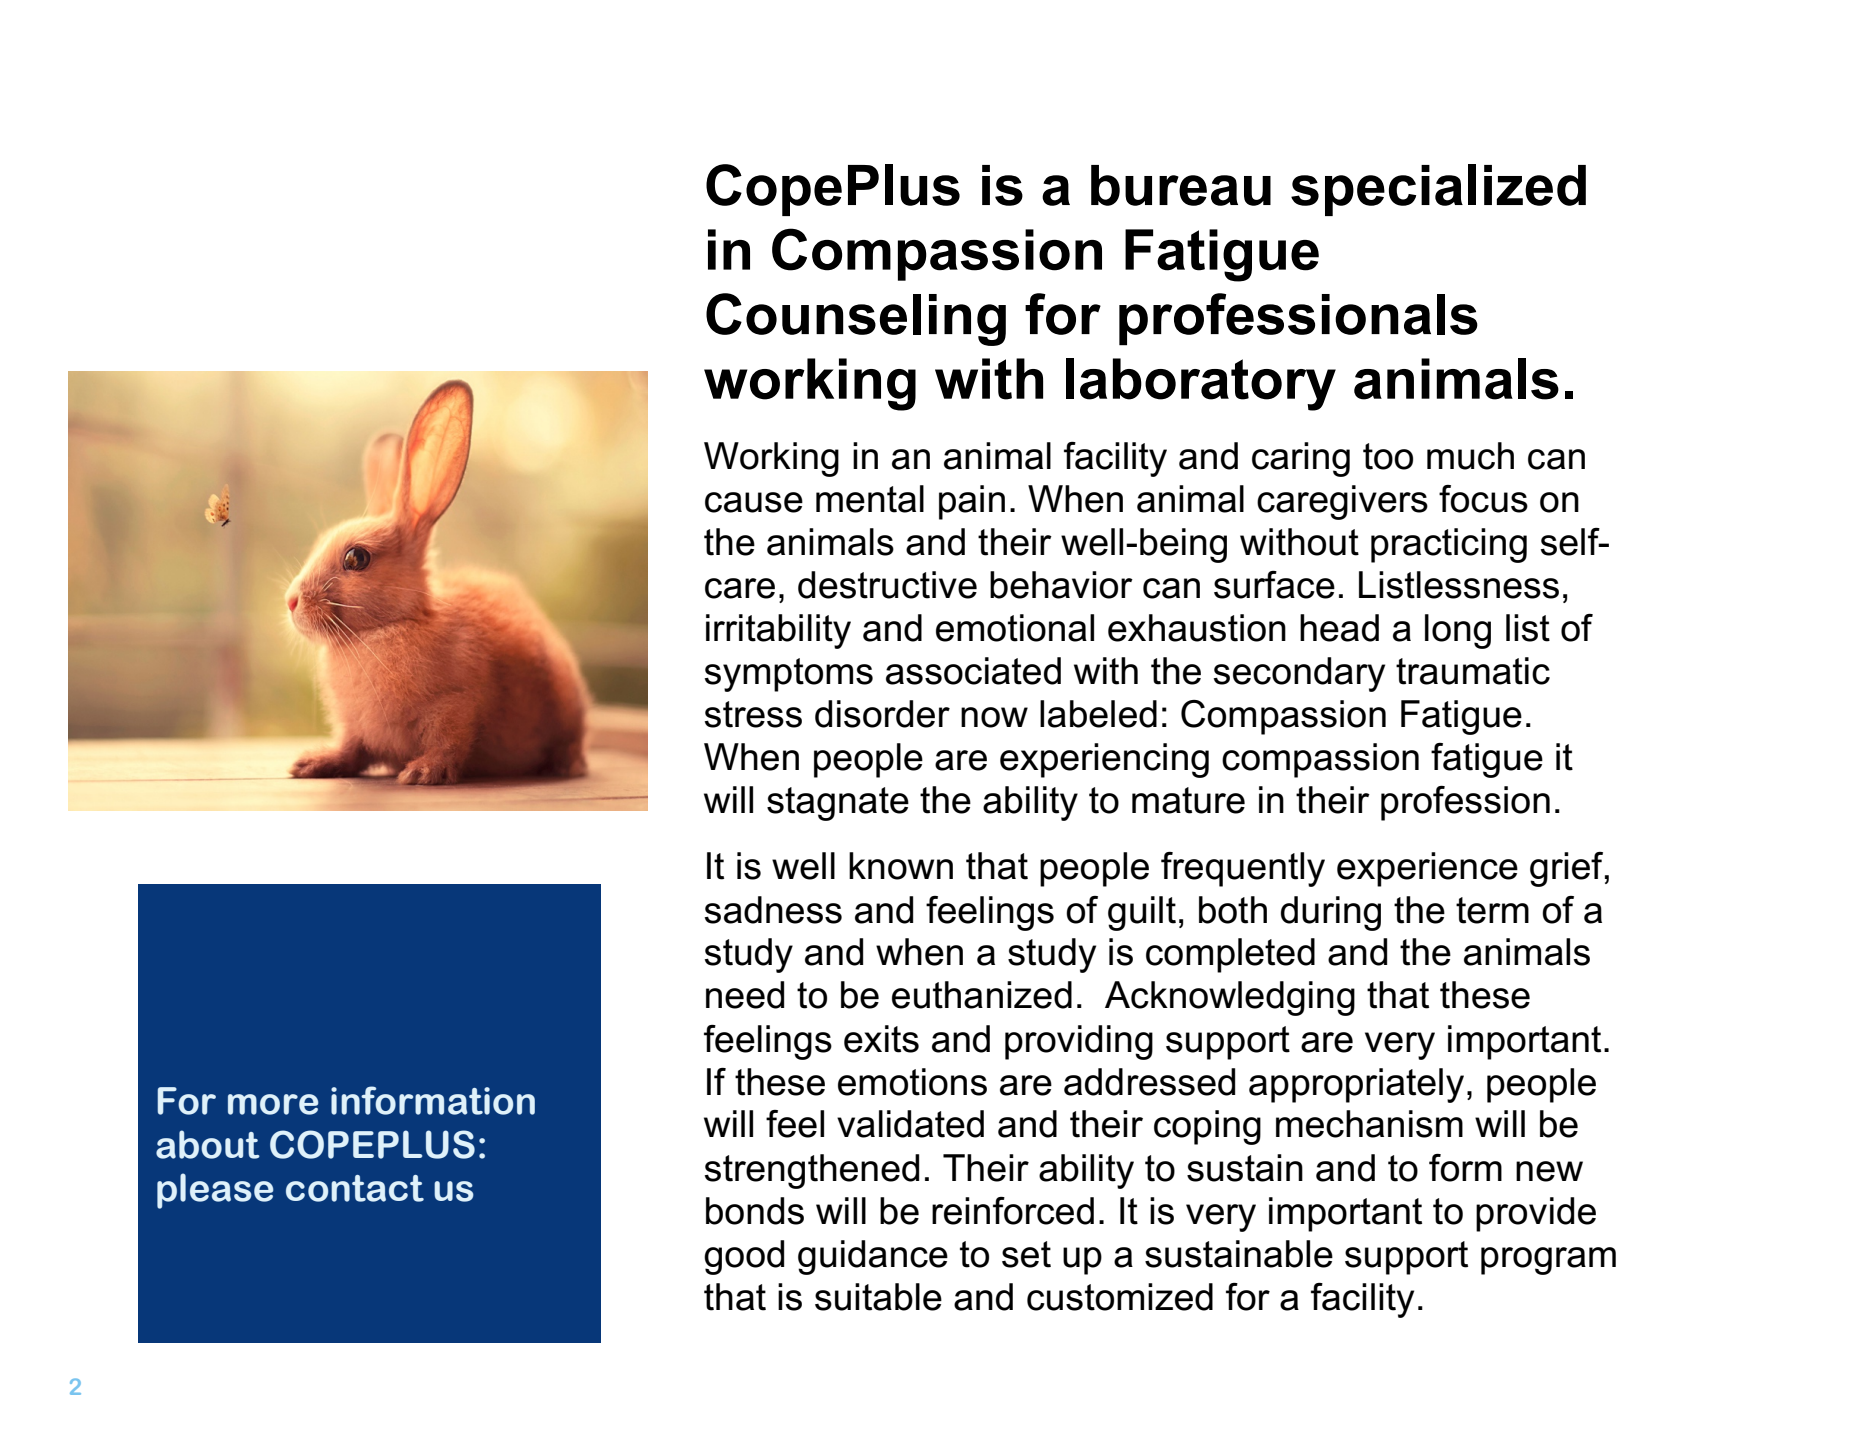 The height and width of the image is (1431, 1851). What do you see at coordinates (856, 319) in the image?
I see `Counseling` at bounding box center [856, 319].
